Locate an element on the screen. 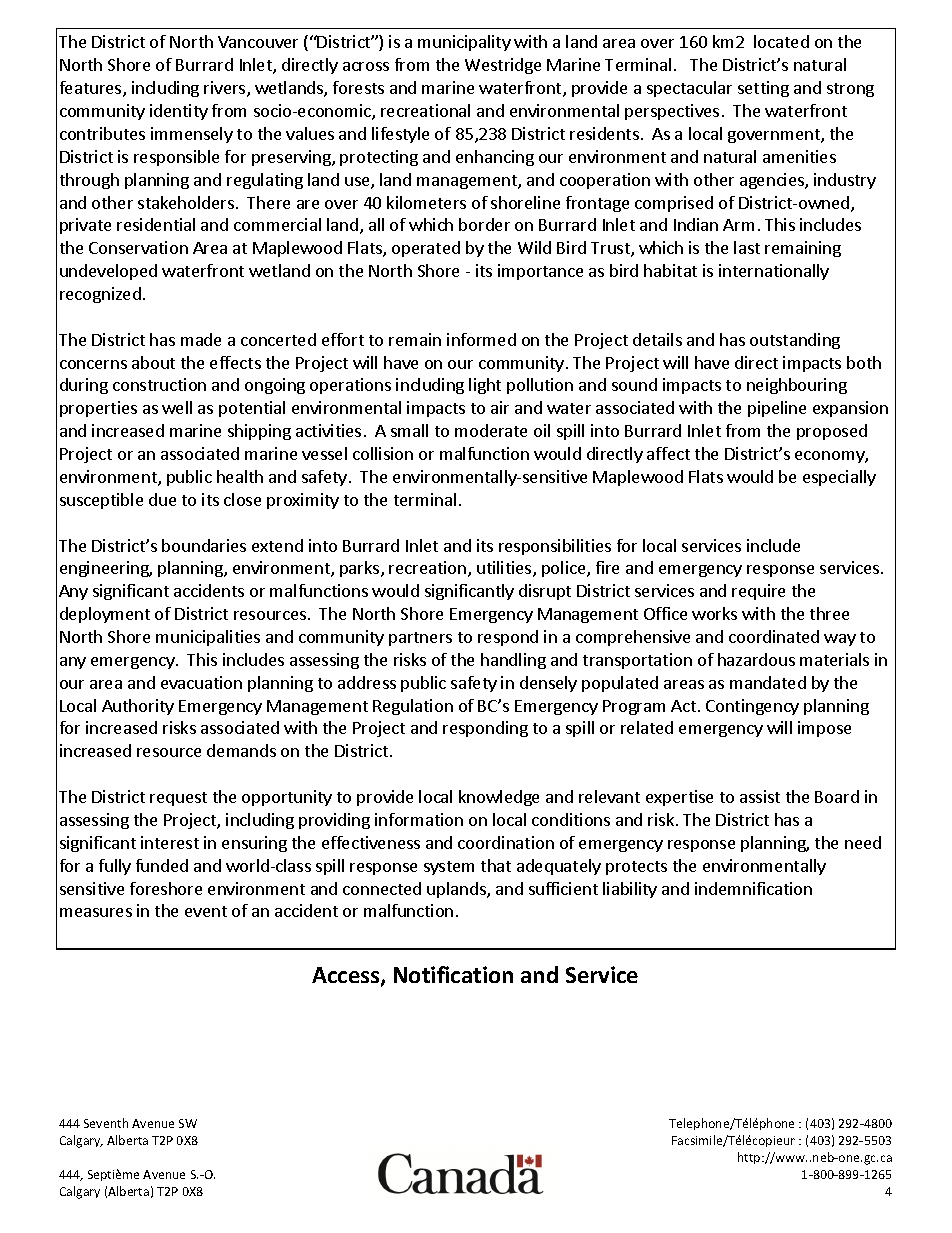 The width and height of the screenshot is (952, 1233). especially is located at coordinates (839, 478).
